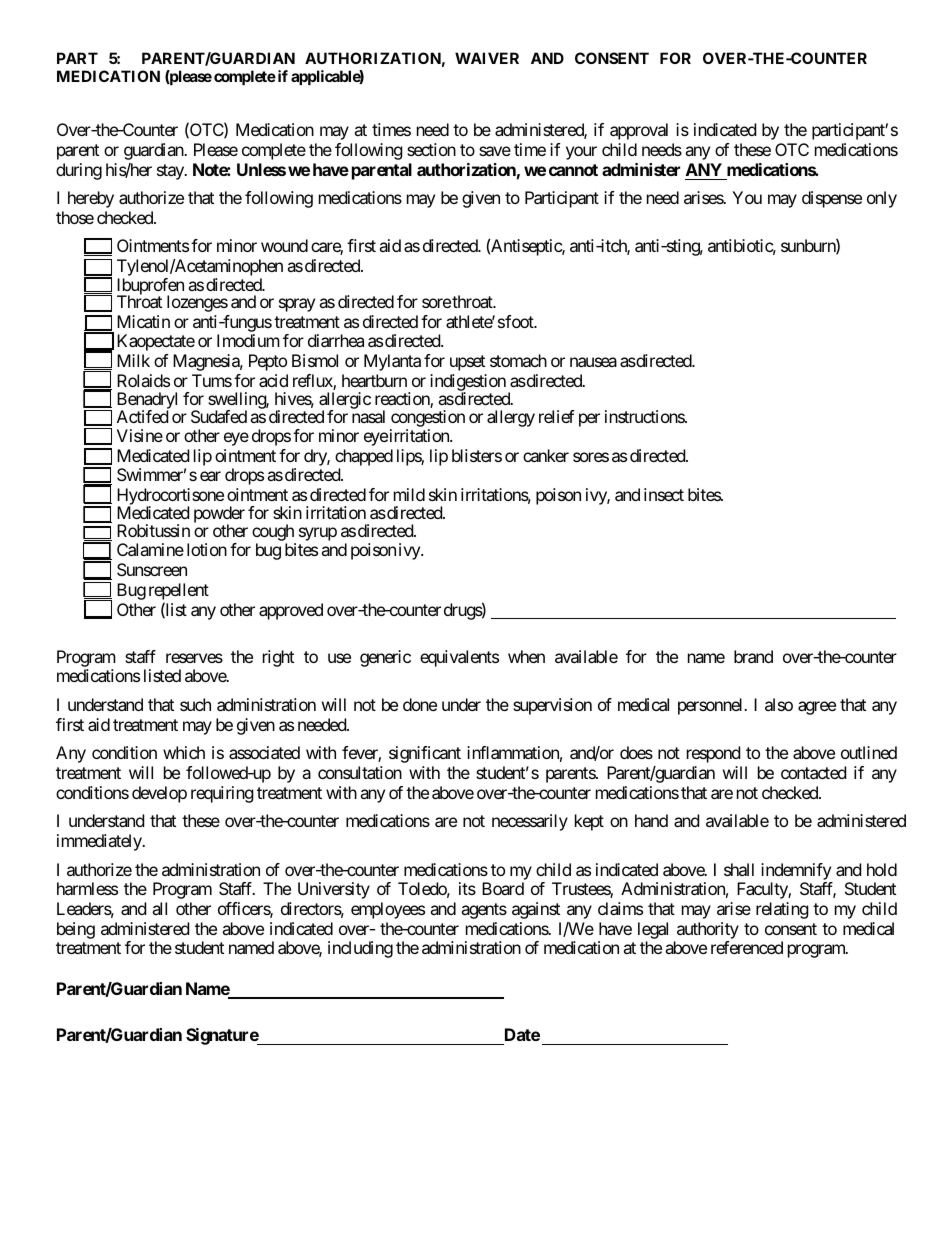  Describe the element at coordinates (639, 131) in the screenshot. I see `approval` at that location.
